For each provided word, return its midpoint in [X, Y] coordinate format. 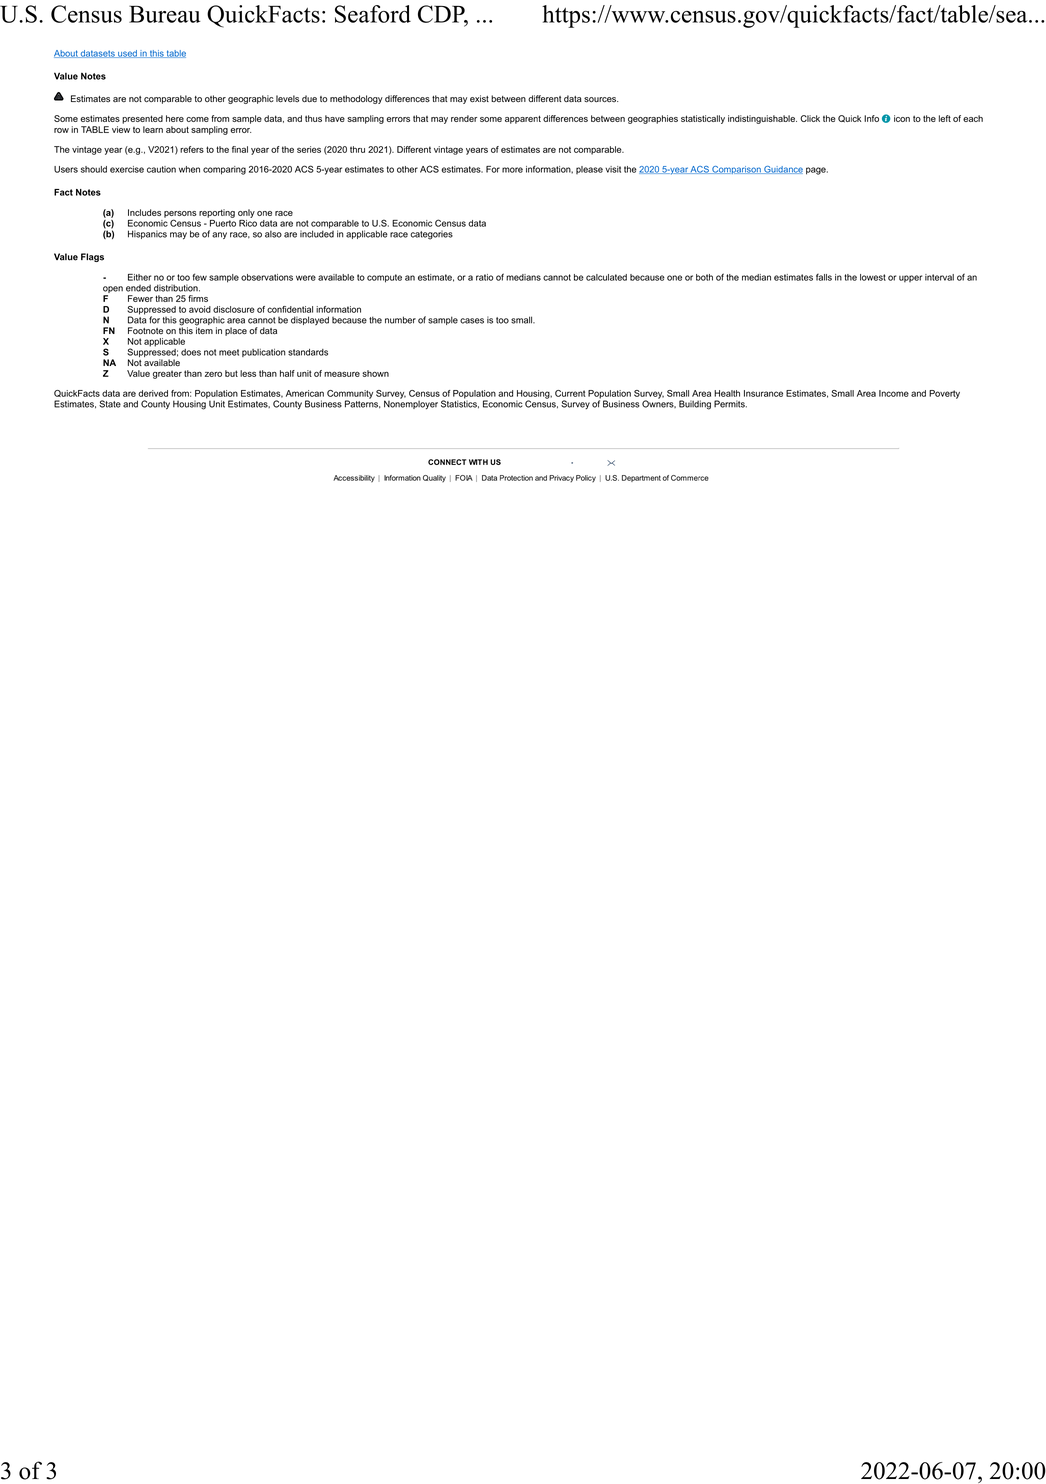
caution [161, 169]
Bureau [164, 14]
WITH [478, 462]
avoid [200, 309]
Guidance [782, 170]
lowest [873, 277]
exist [479, 99]
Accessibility [354, 479]
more [512, 170]
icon [902, 118]
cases [472, 321]
